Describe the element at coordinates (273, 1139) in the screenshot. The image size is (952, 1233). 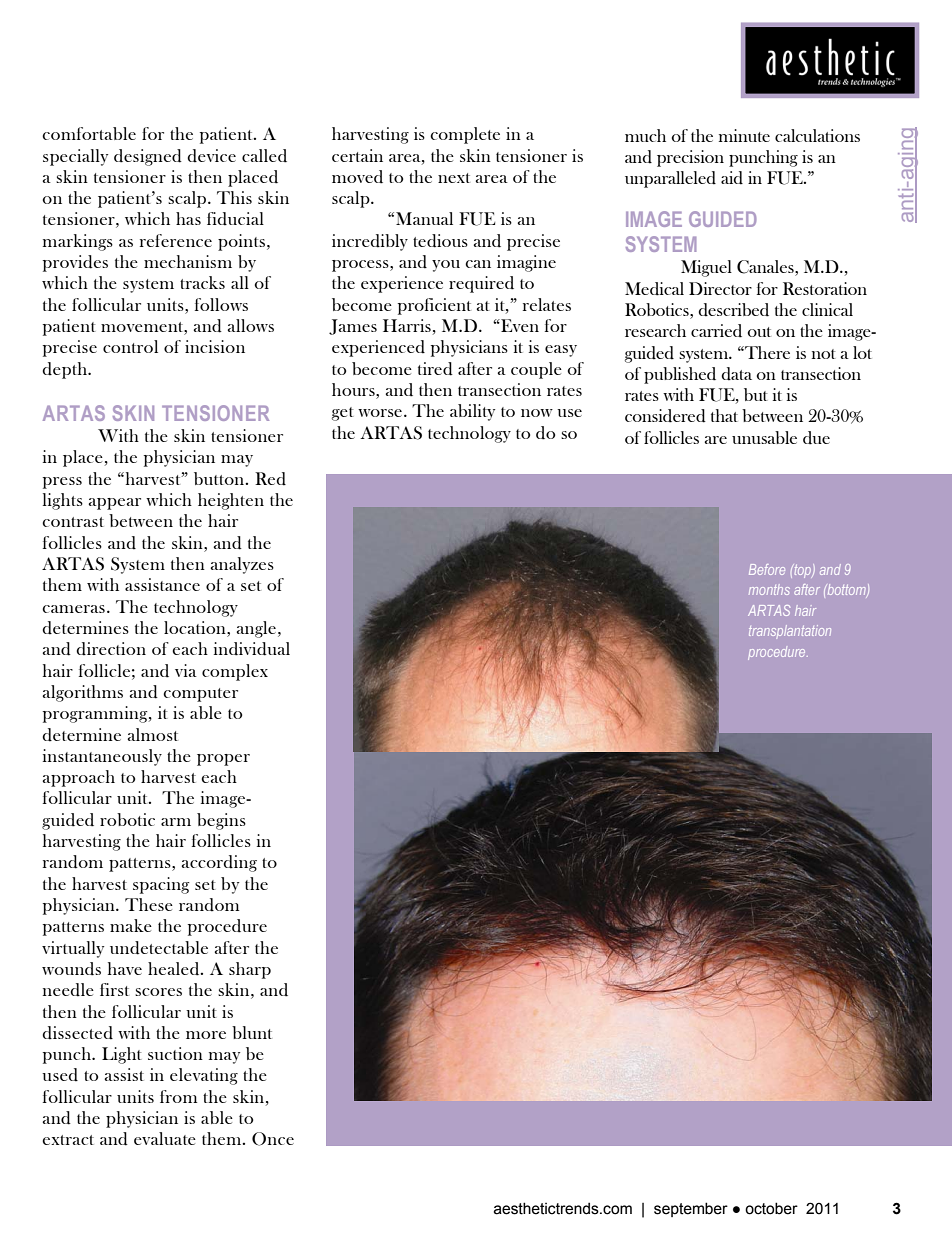
I see `Once` at that location.
